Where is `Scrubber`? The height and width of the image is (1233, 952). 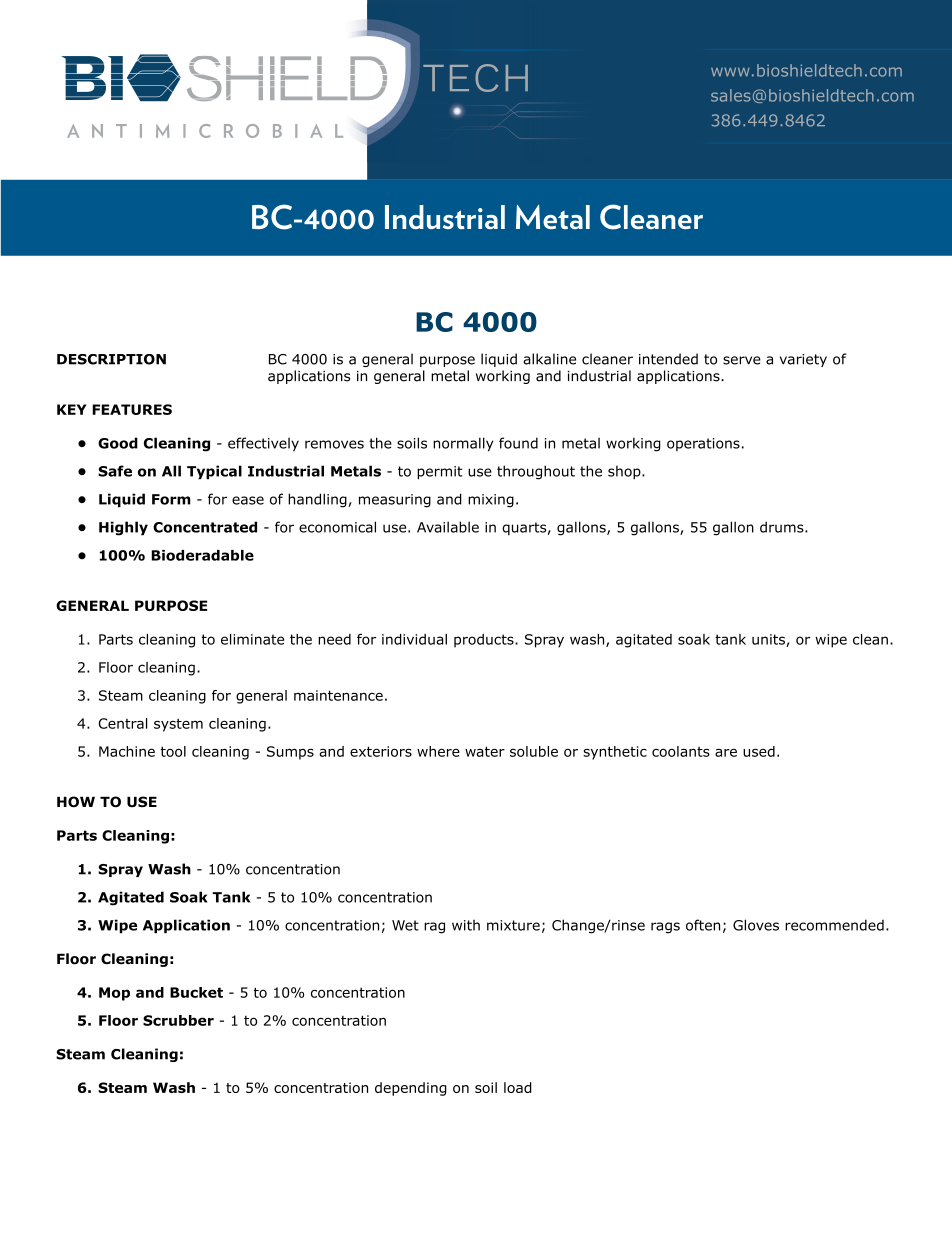 Scrubber is located at coordinates (178, 1020).
